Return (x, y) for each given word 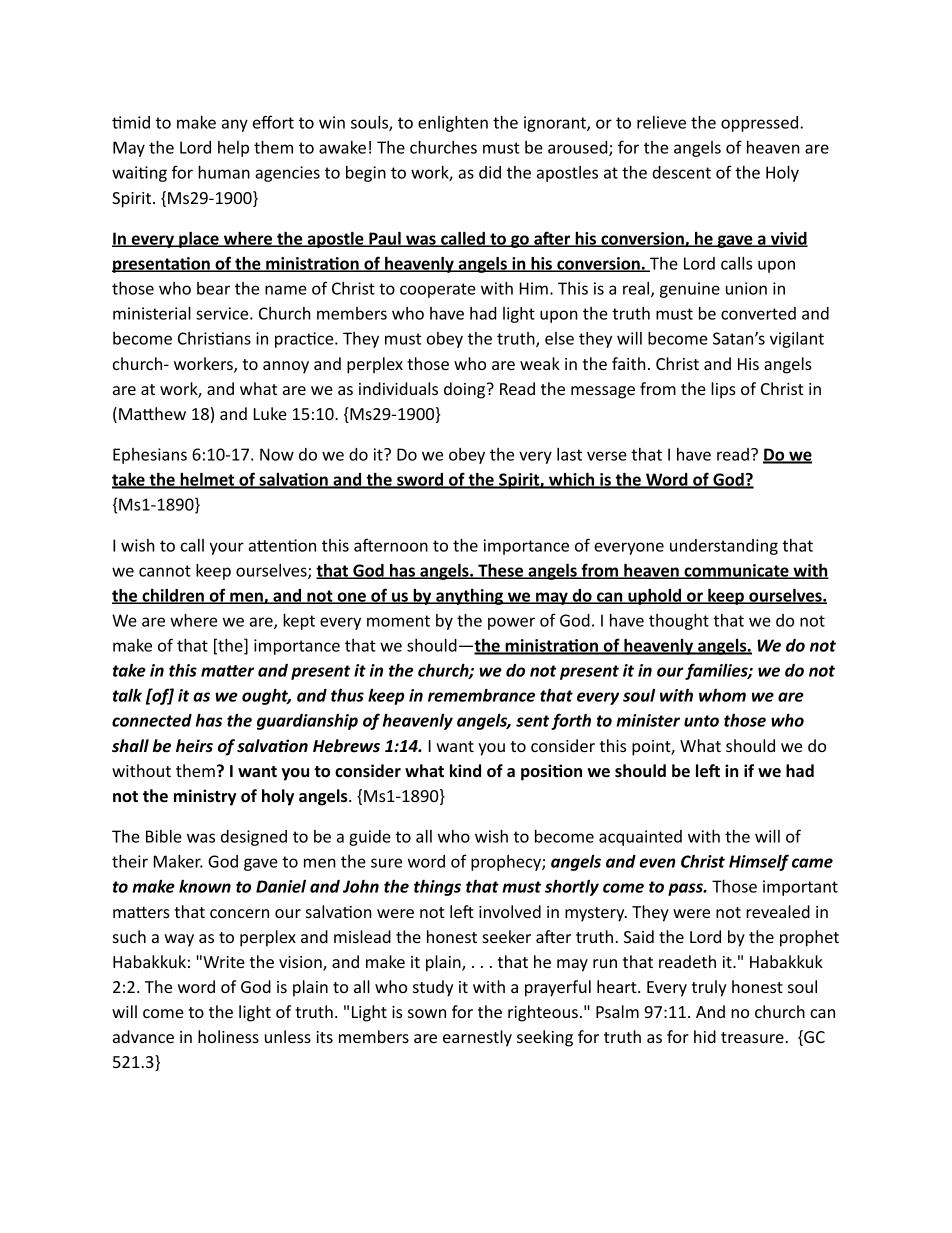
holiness (228, 1036)
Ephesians (150, 456)
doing (466, 390)
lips (723, 390)
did (490, 172)
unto (701, 721)
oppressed (761, 124)
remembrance (481, 695)
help (233, 149)
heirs (194, 746)
